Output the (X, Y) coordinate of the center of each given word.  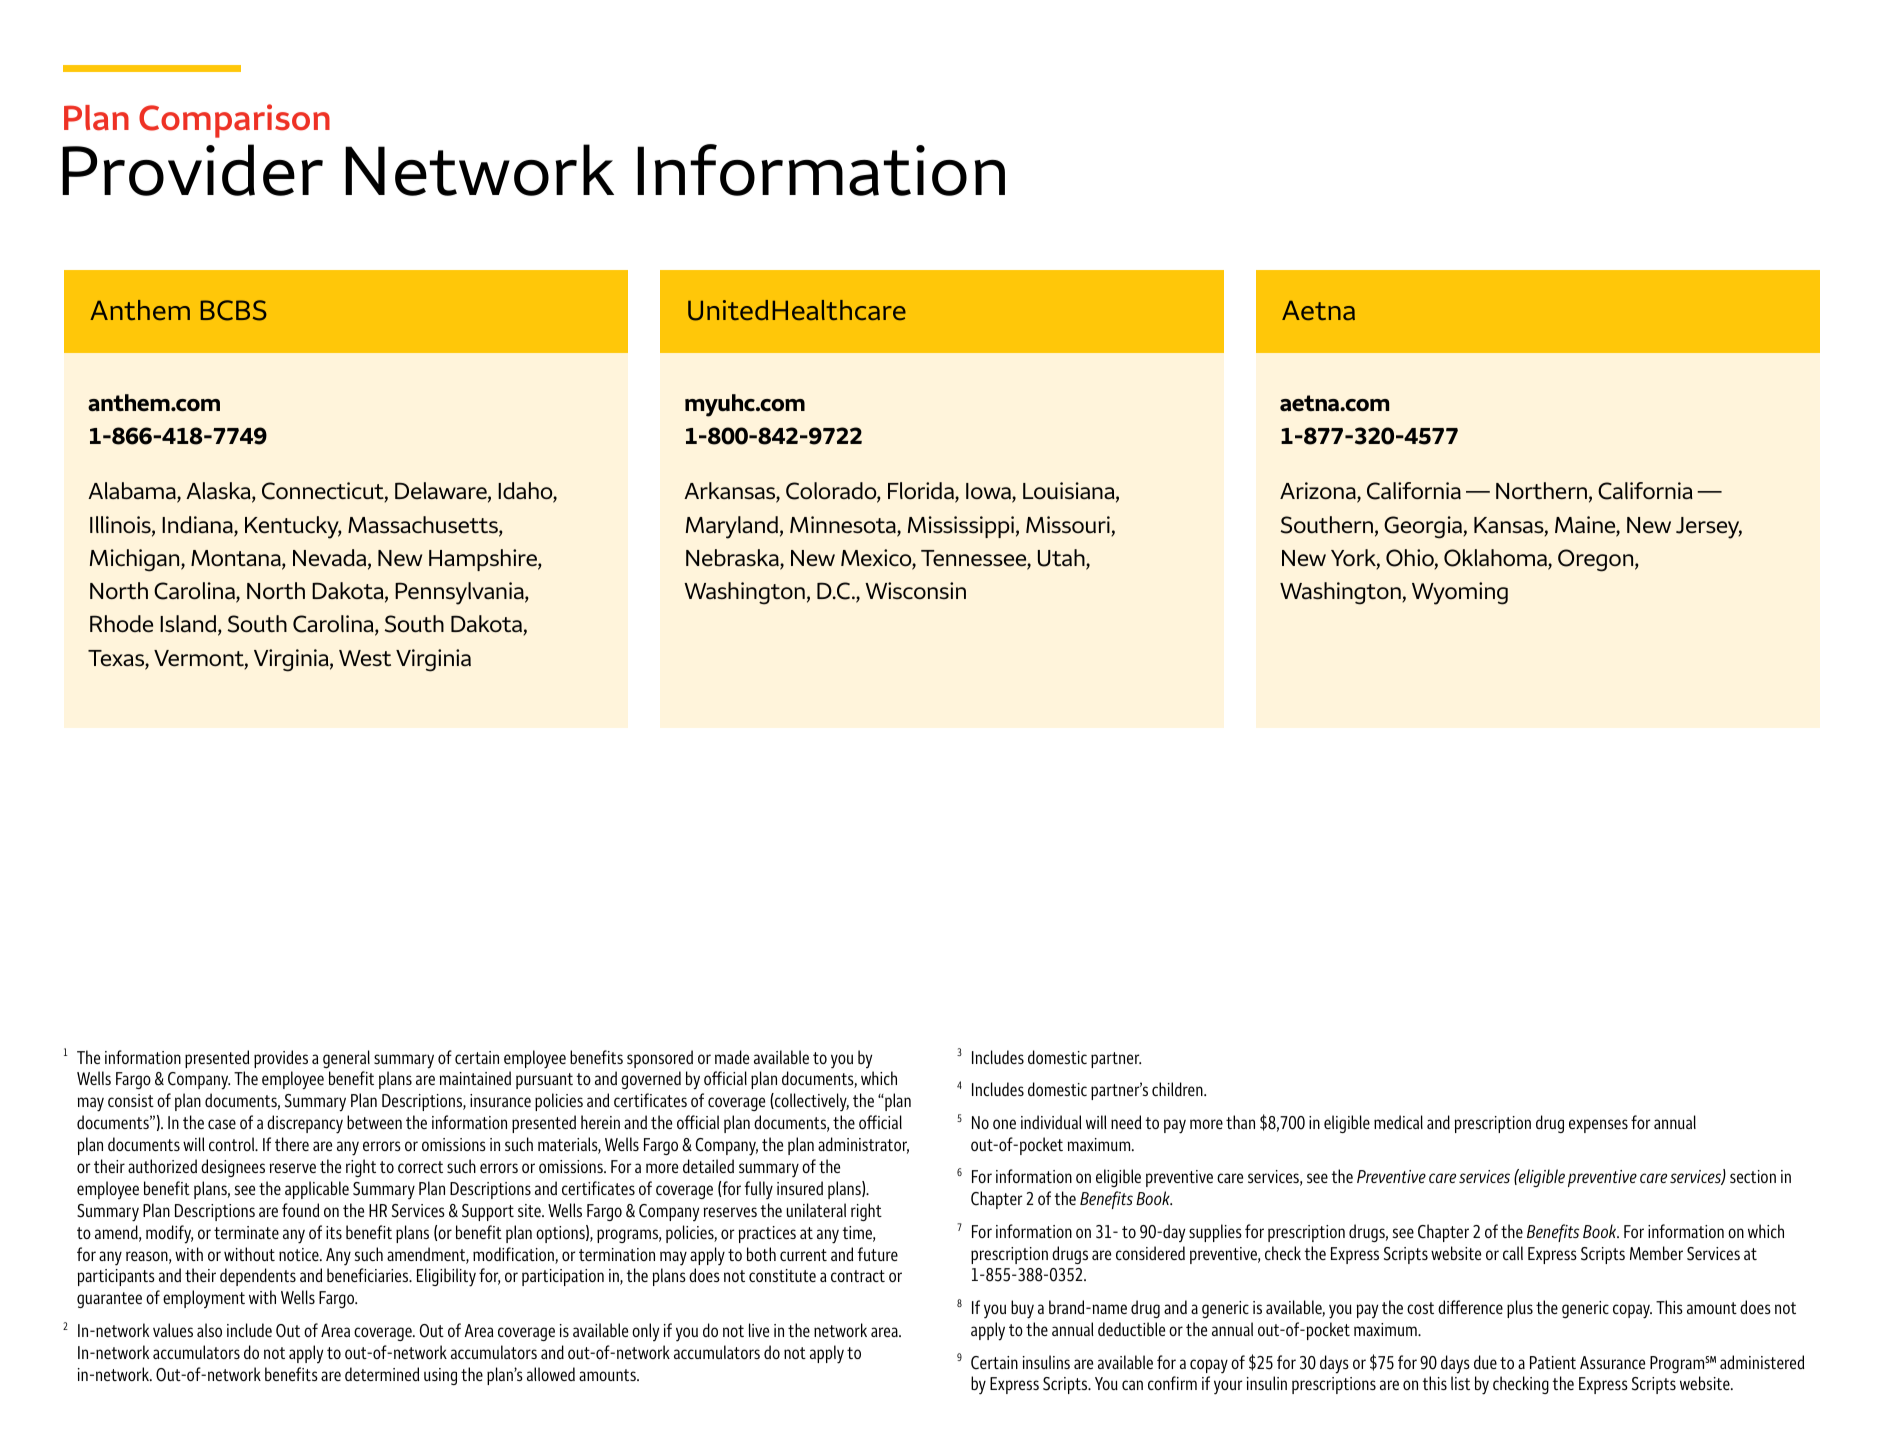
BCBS (234, 310)
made (732, 1057)
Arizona (1319, 492)
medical (1398, 1122)
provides (281, 1059)
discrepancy (305, 1124)
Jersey (1709, 528)
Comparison (234, 121)
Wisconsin (915, 590)
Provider (192, 170)
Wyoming (1460, 593)
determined (382, 1374)
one (1004, 1124)
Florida (922, 492)
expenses (1598, 1126)
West (365, 658)
